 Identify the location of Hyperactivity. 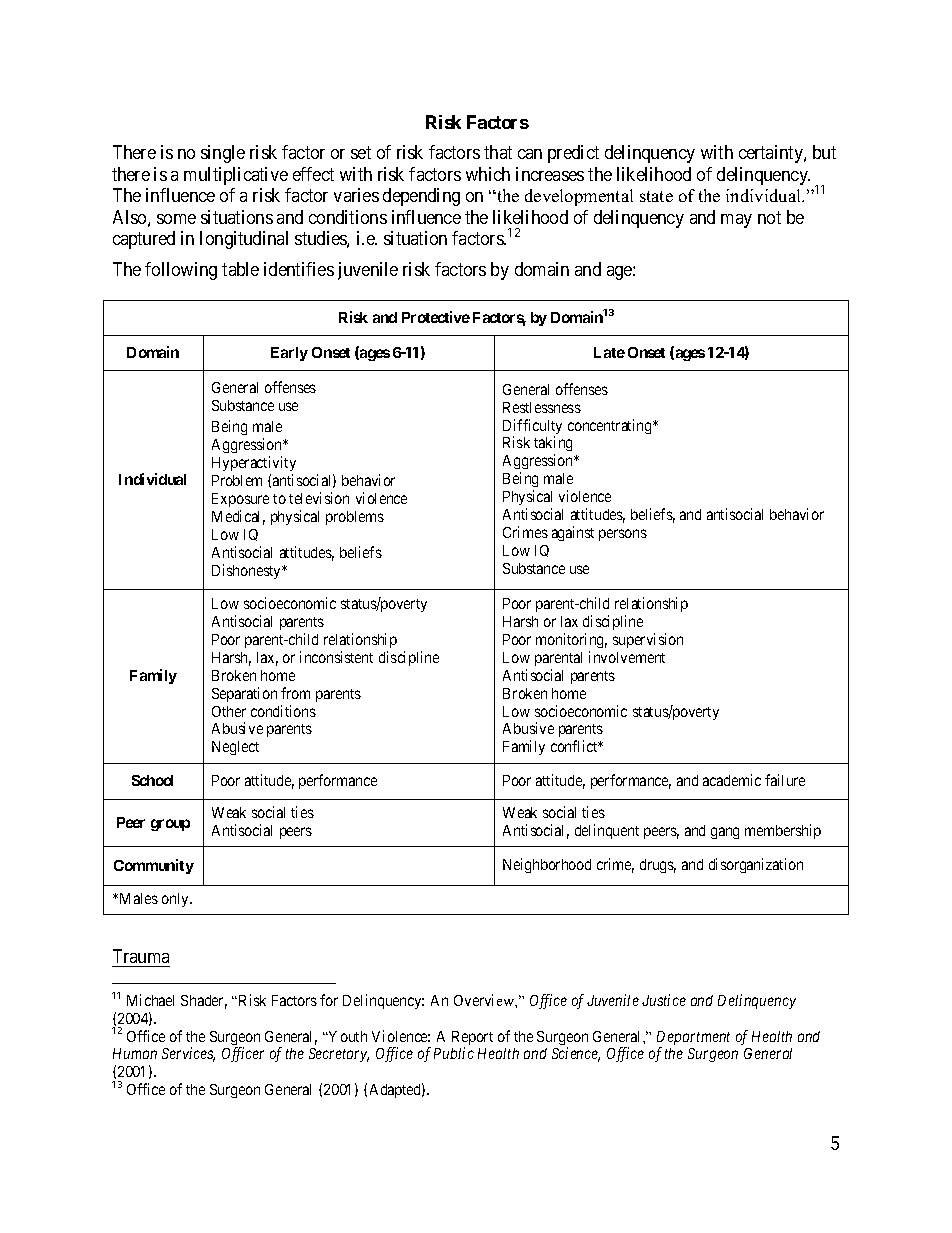
(254, 463).
